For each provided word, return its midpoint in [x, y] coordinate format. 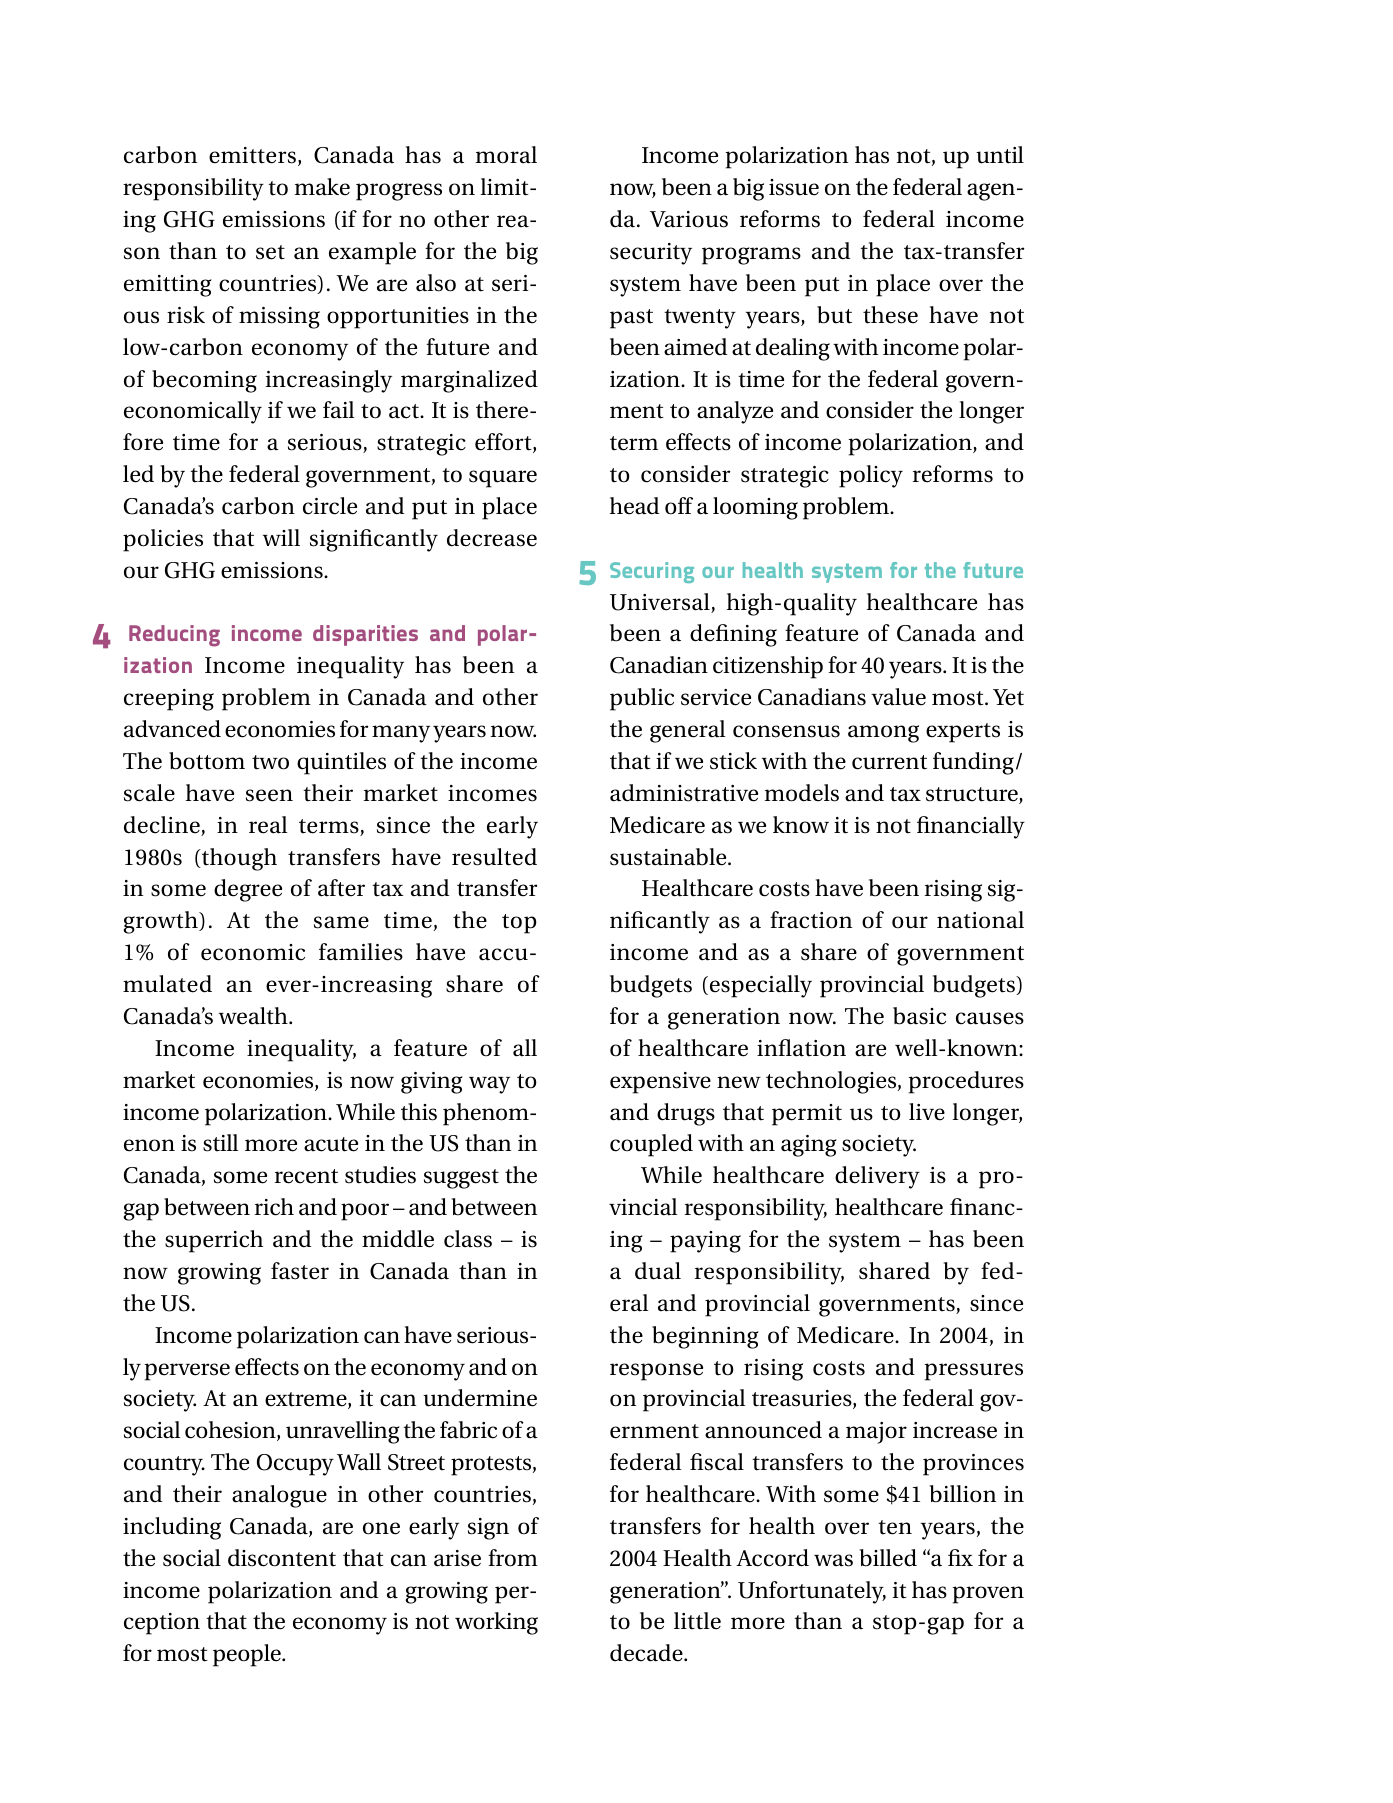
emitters [252, 155]
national [980, 920]
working [496, 1623]
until [1000, 155]
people [248, 1655]
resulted [494, 857]
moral [506, 155]
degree [248, 890]
